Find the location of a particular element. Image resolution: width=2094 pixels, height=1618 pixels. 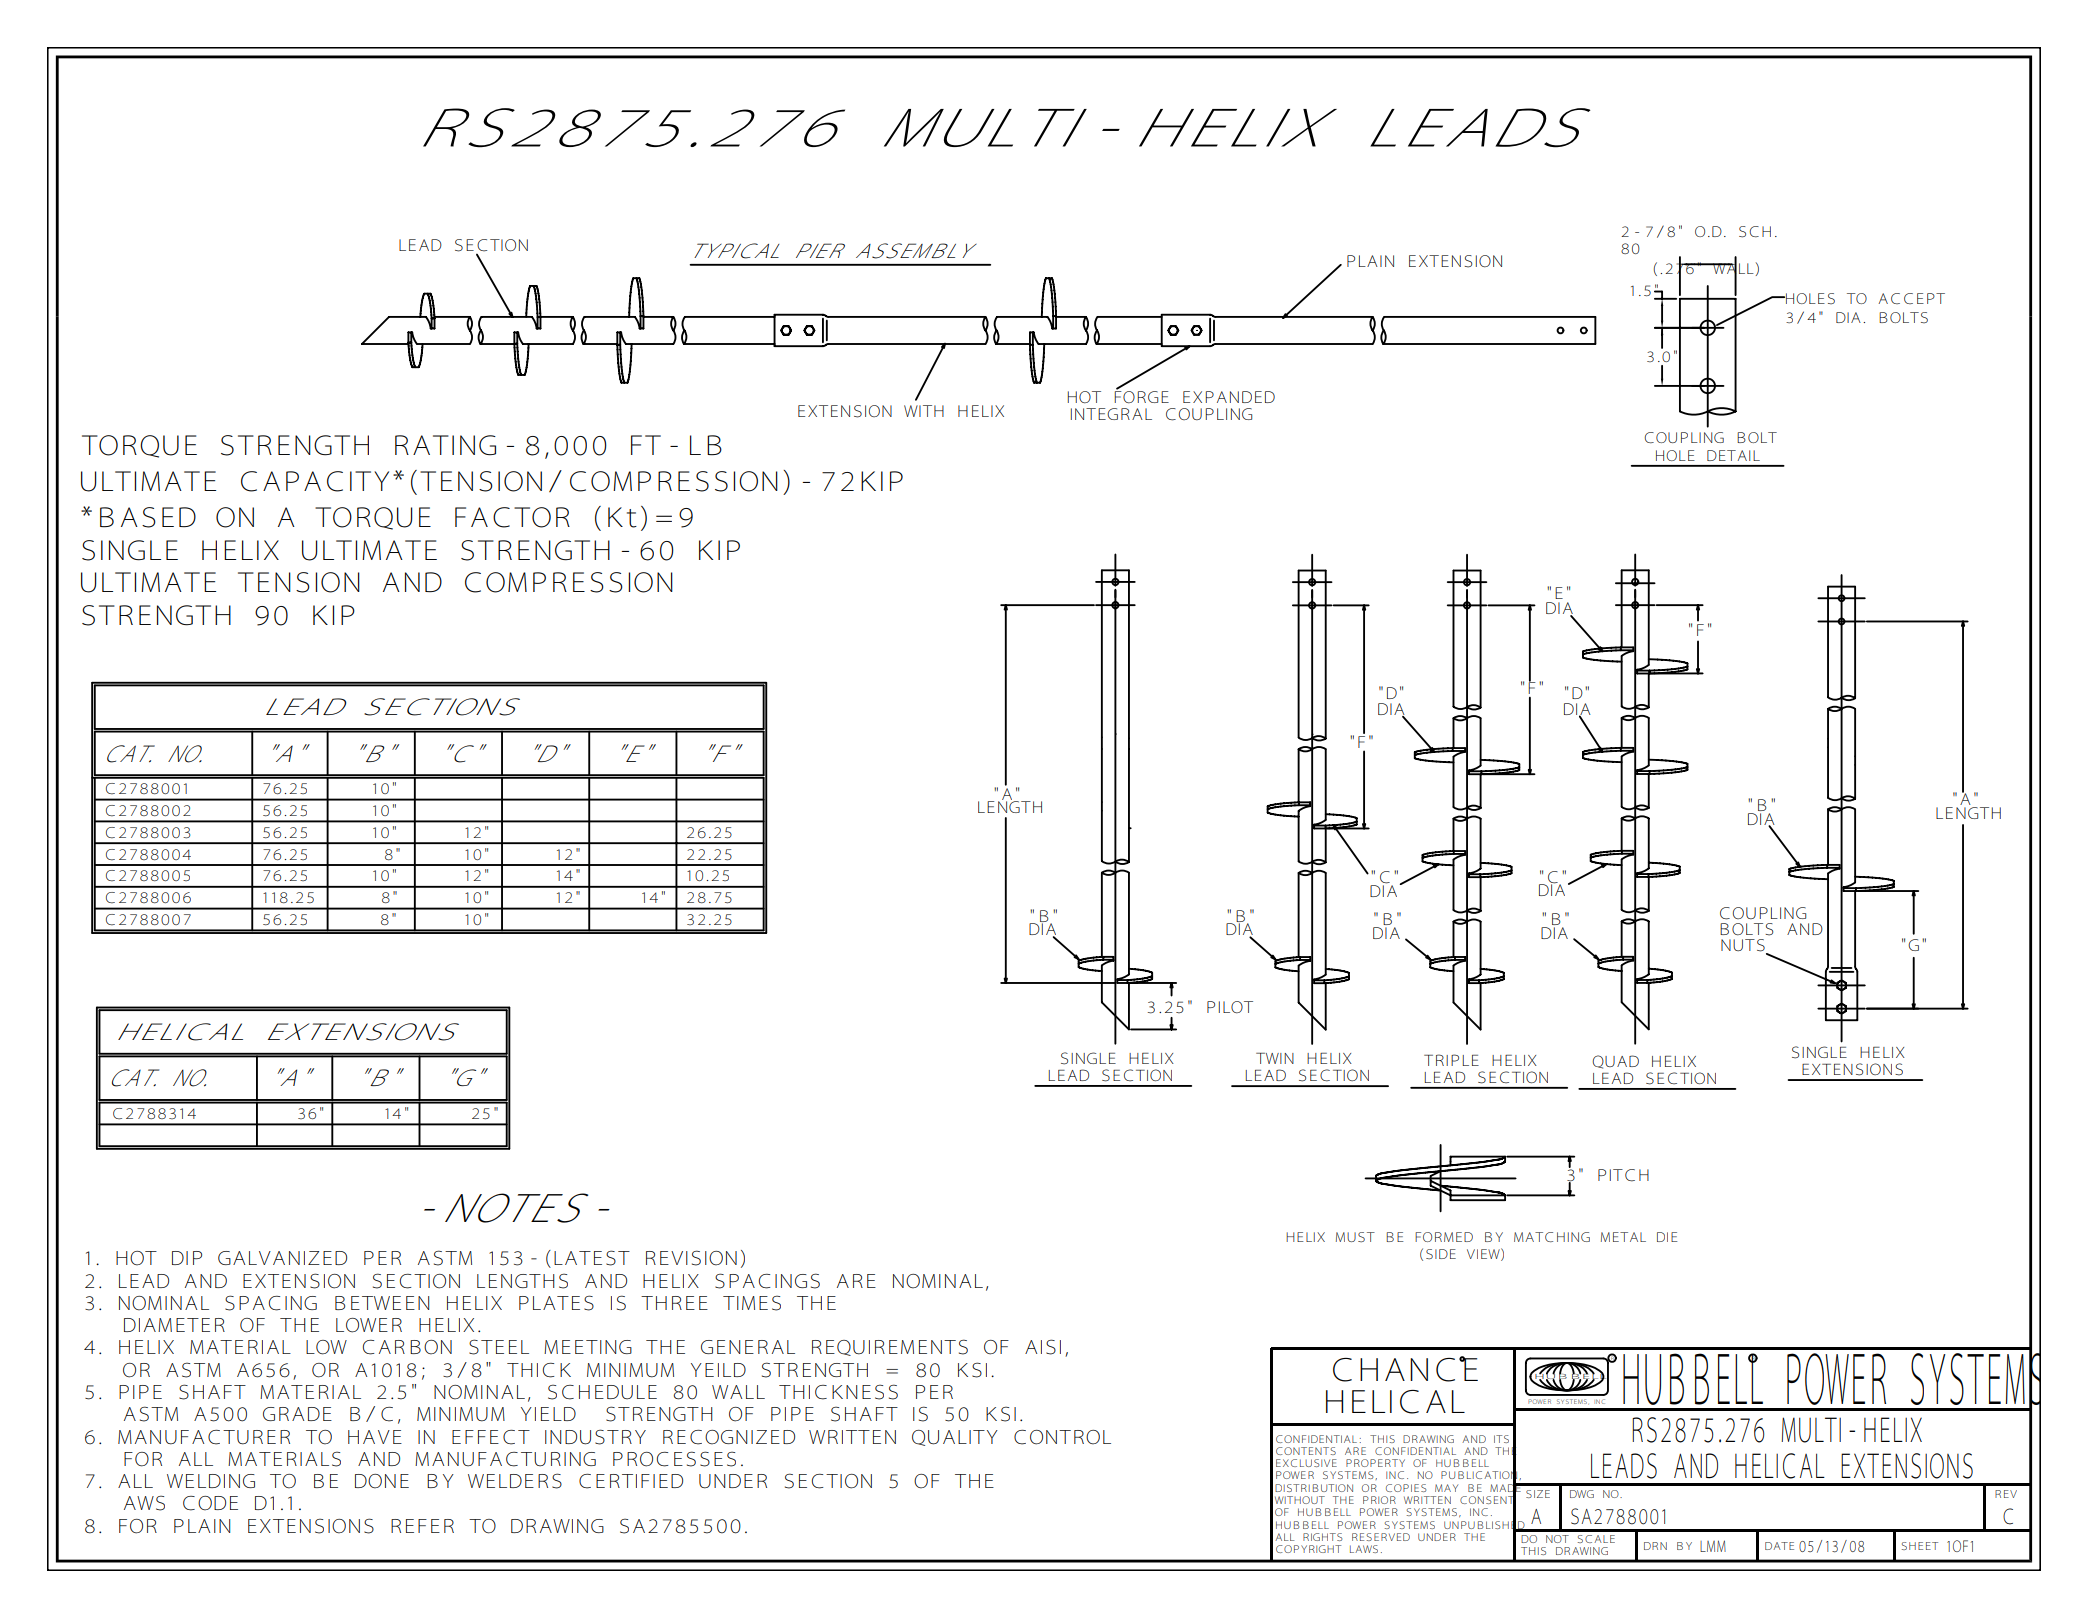

GALVANIZED is located at coordinates (282, 1258).
